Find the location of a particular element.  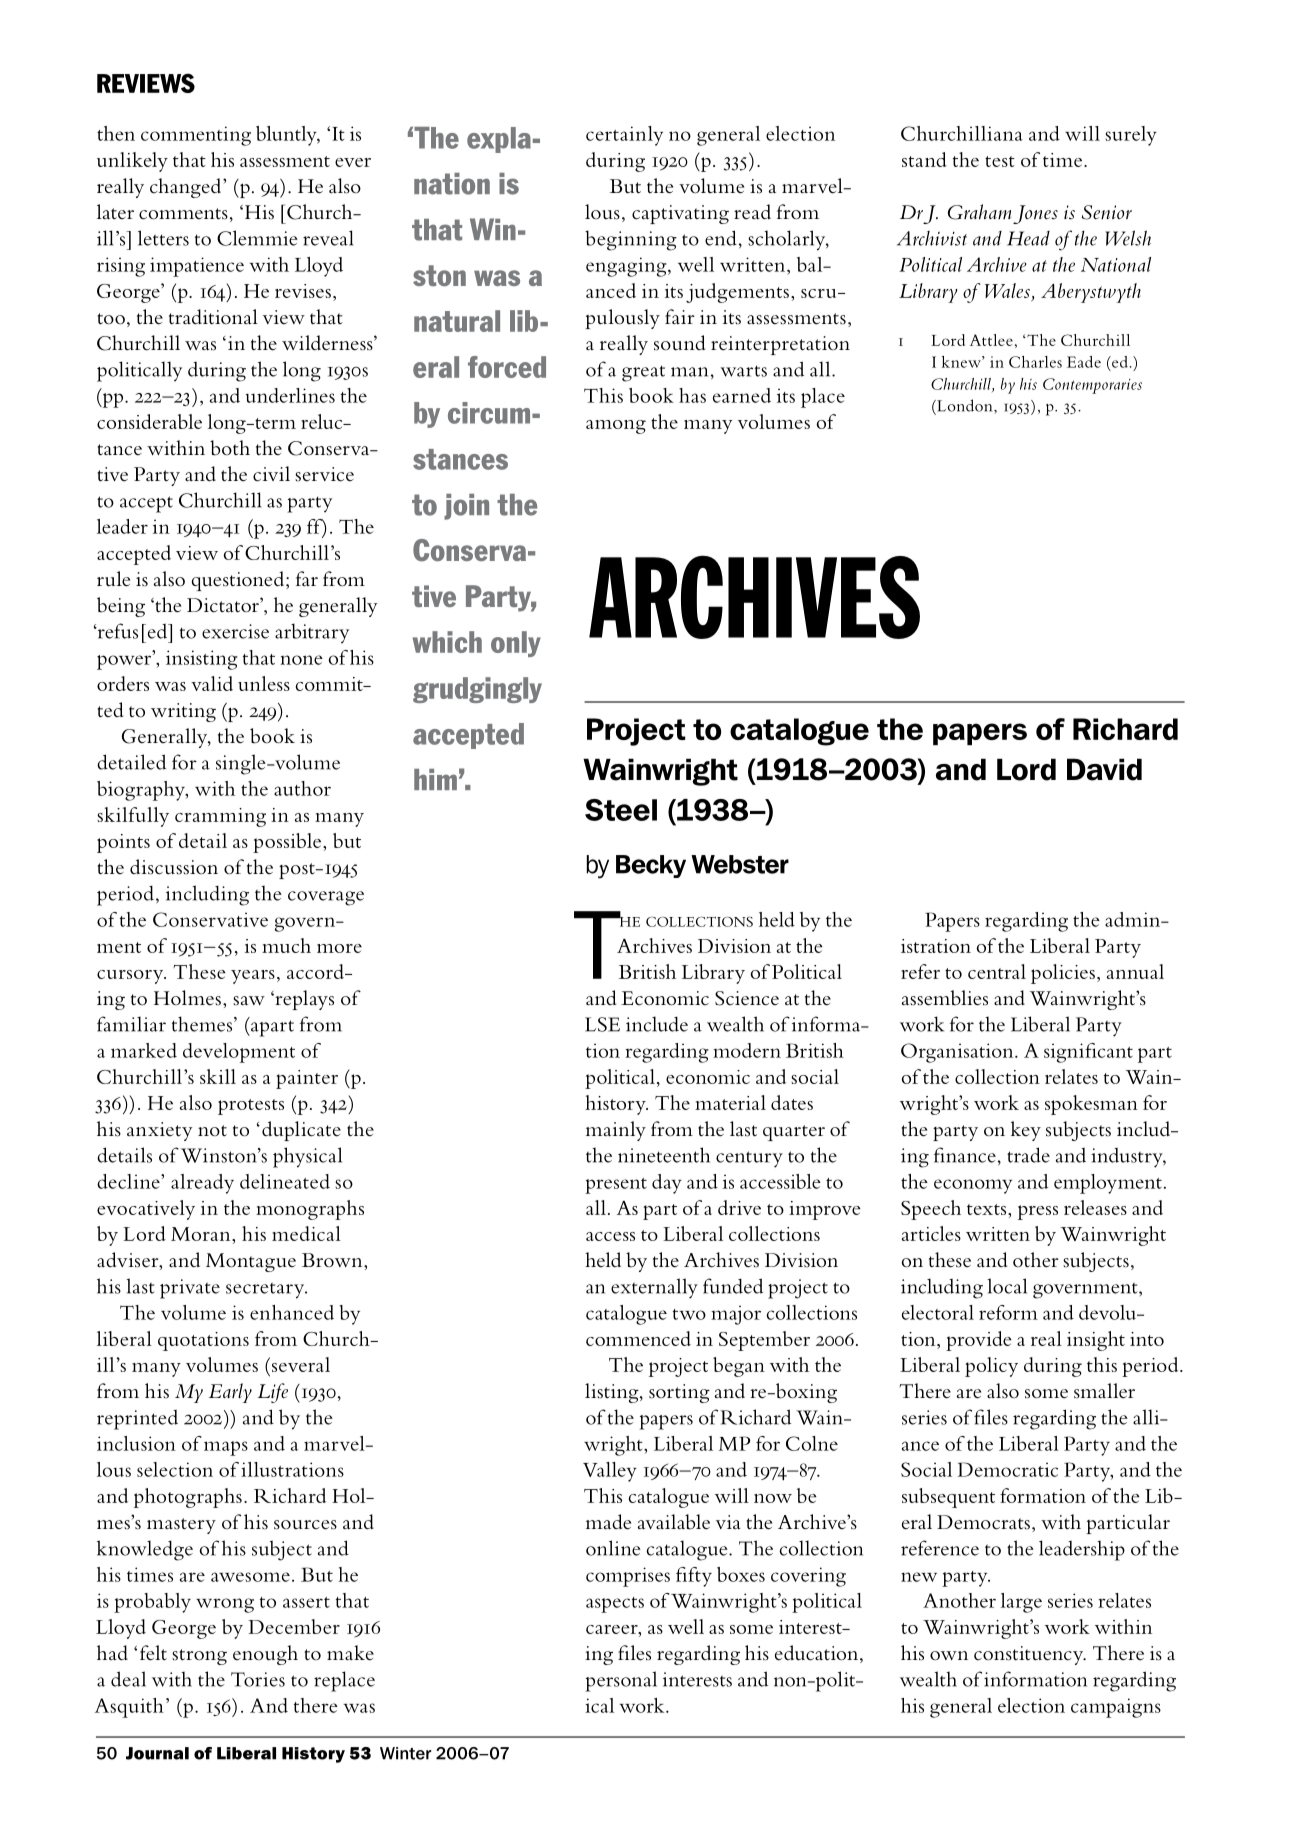

London is located at coordinates (965, 405).
